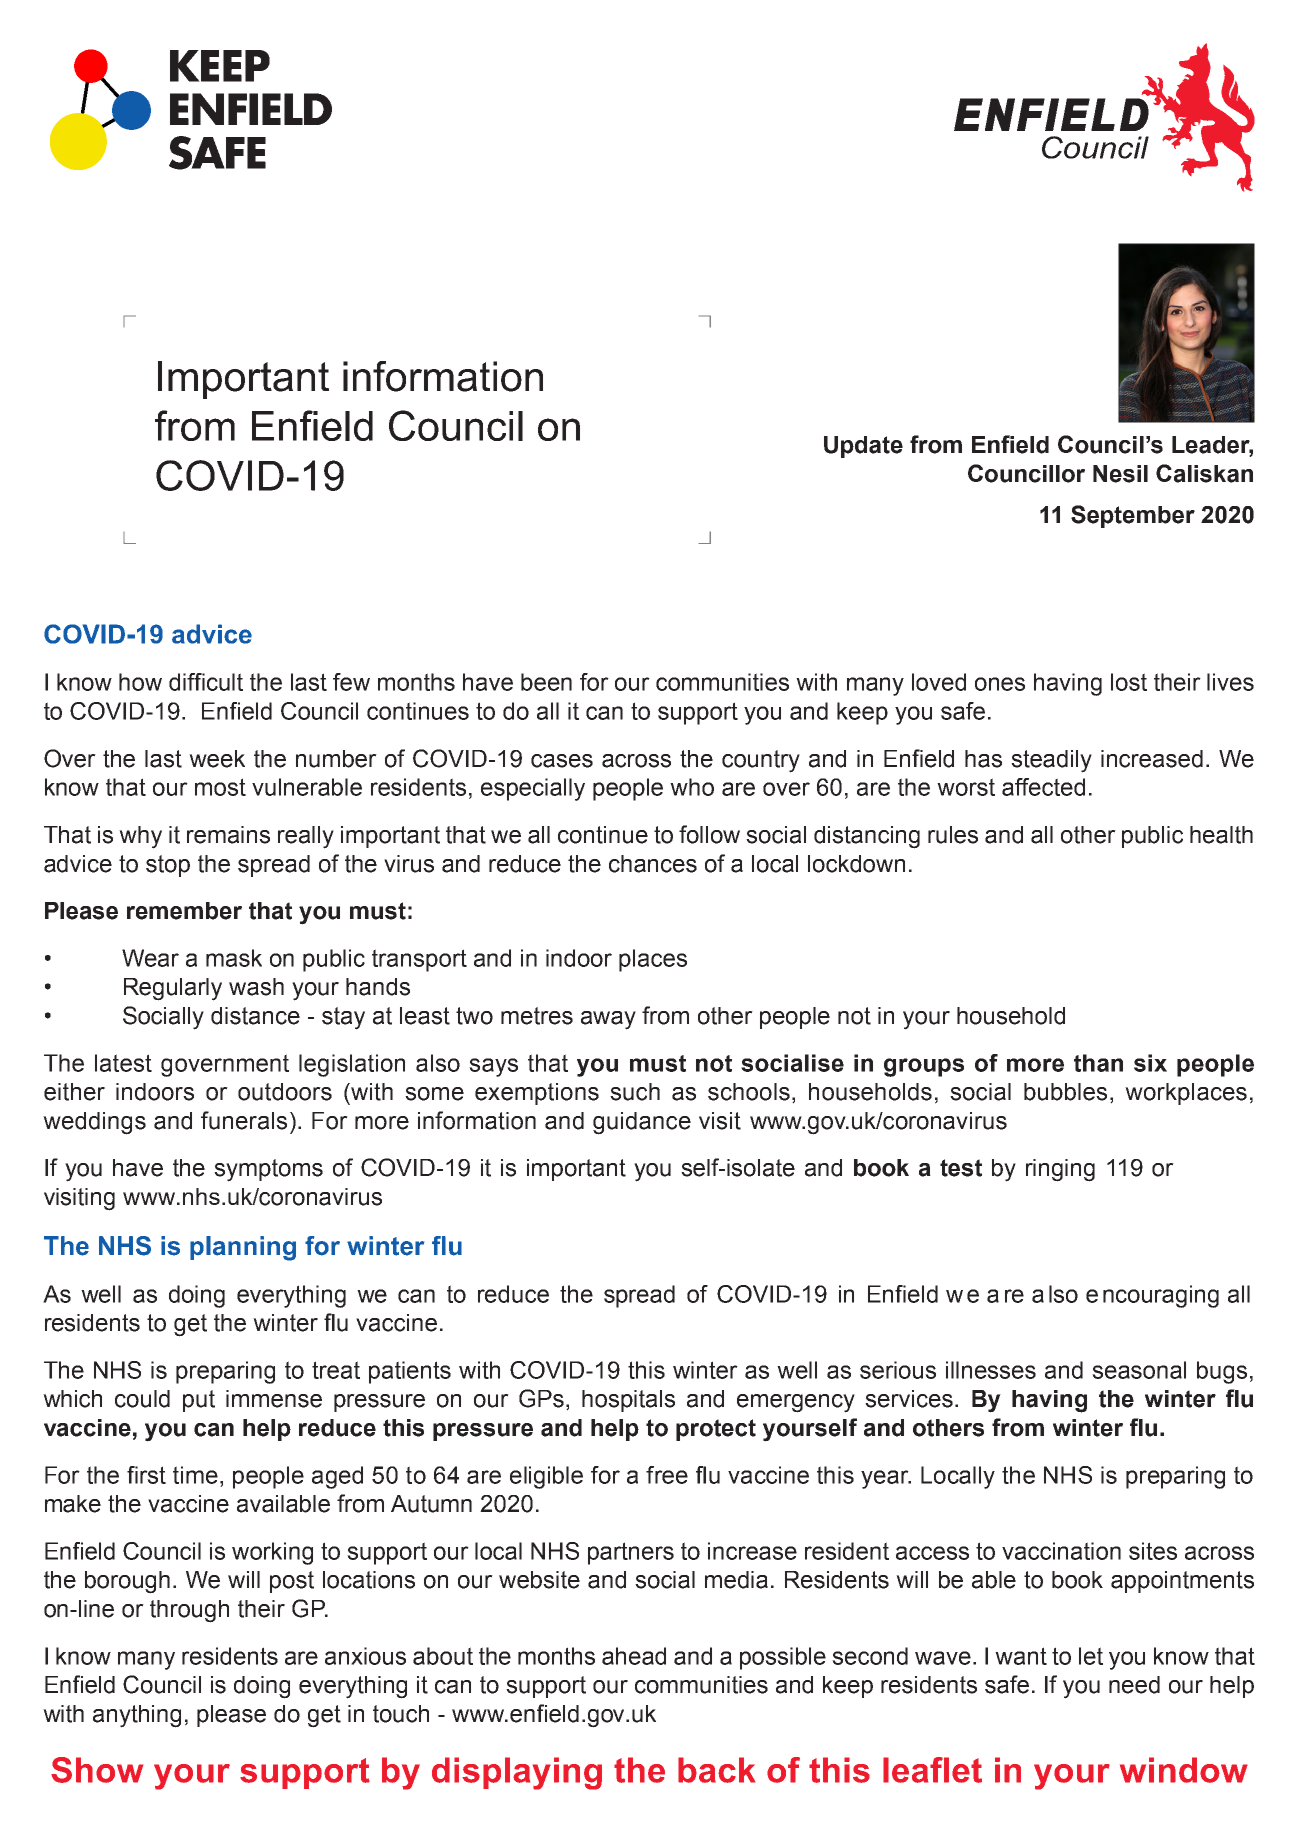 The height and width of the screenshot is (1836, 1298). Describe the element at coordinates (243, 1248) in the screenshot. I see `planning` at that location.
